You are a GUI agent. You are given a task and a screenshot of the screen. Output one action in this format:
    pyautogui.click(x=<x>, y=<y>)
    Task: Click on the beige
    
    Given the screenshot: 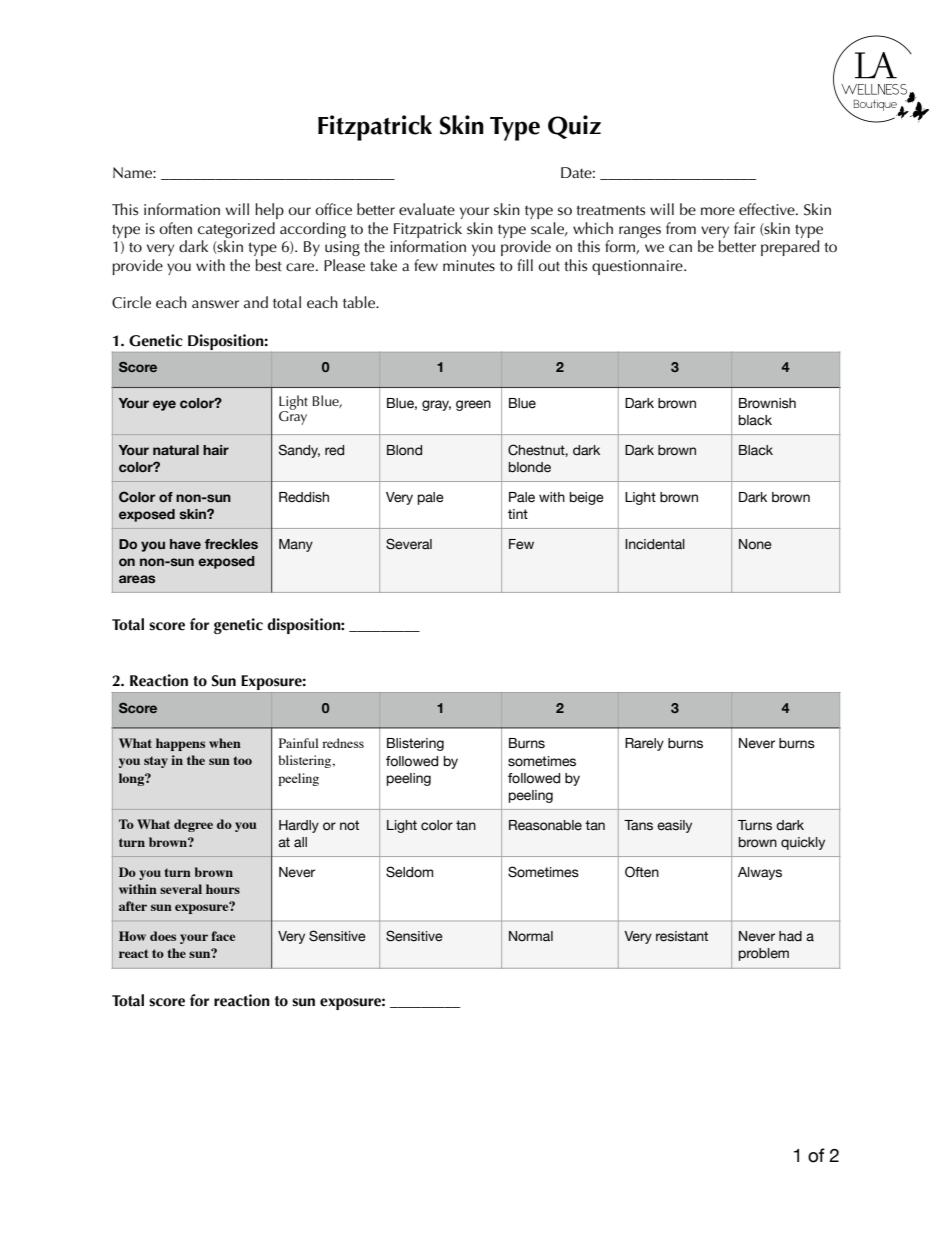 What is the action you would take?
    pyautogui.click(x=587, y=498)
